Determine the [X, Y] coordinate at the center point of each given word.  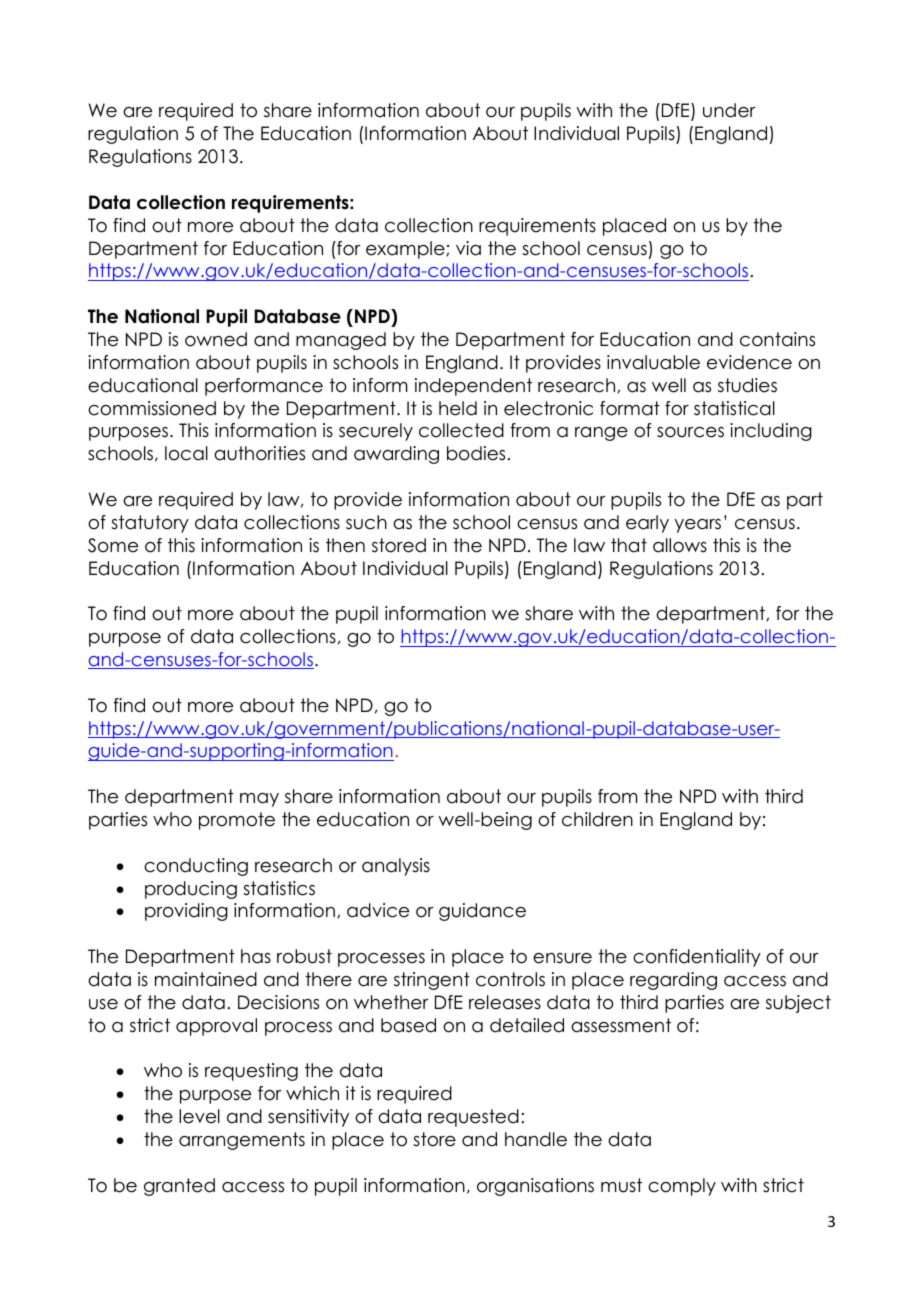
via [468, 248]
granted [179, 1187]
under [729, 110]
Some [113, 545]
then [345, 545]
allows [680, 545]
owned [216, 339]
